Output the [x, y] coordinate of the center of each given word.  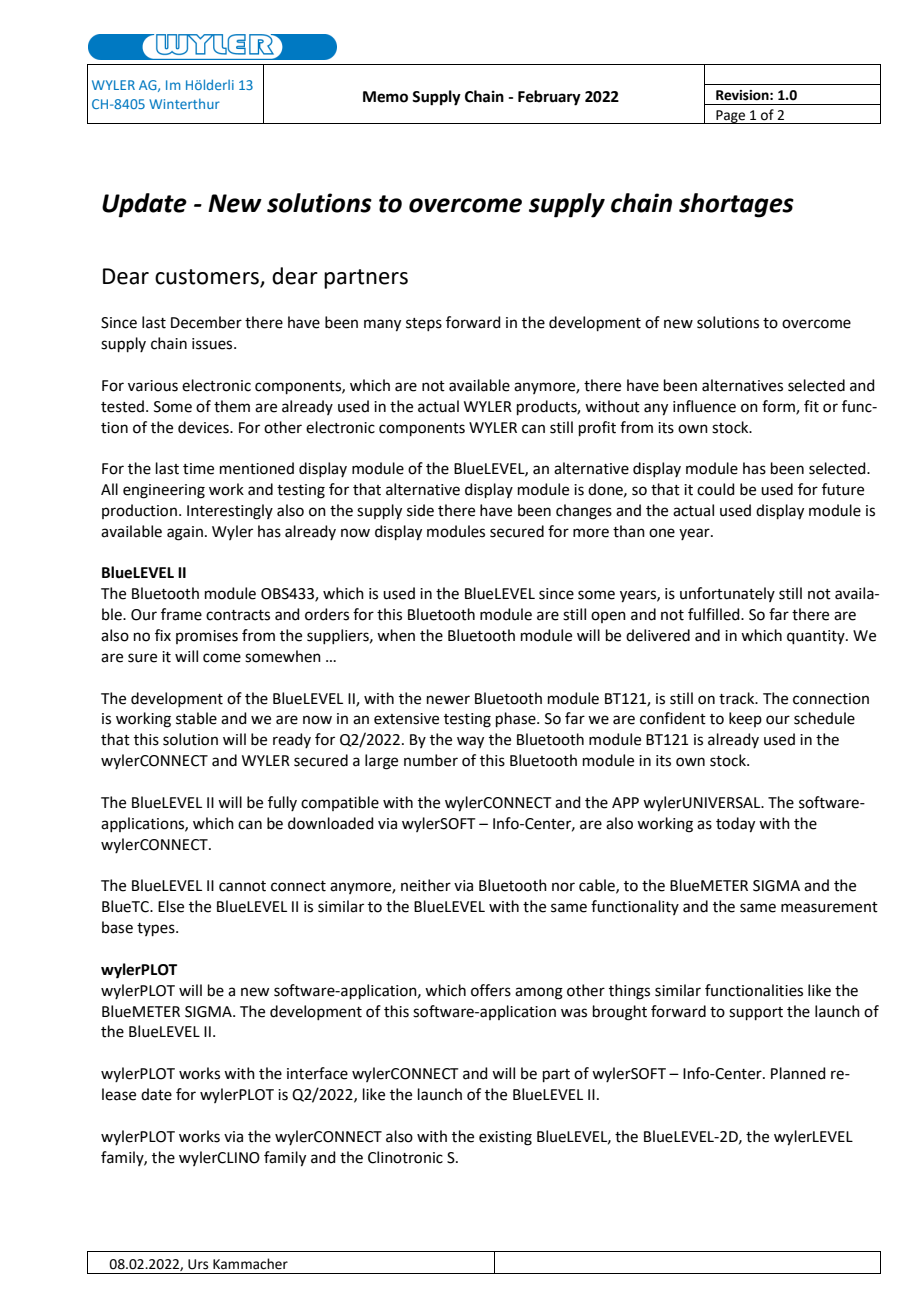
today [735, 825]
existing [505, 1138]
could [716, 489]
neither [426, 885]
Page [731, 117]
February [549, 98]
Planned [798, 1073]
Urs [198, 1264]
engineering [164, 491]
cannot [242, 886]
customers [208, 278]
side [420, 510]
